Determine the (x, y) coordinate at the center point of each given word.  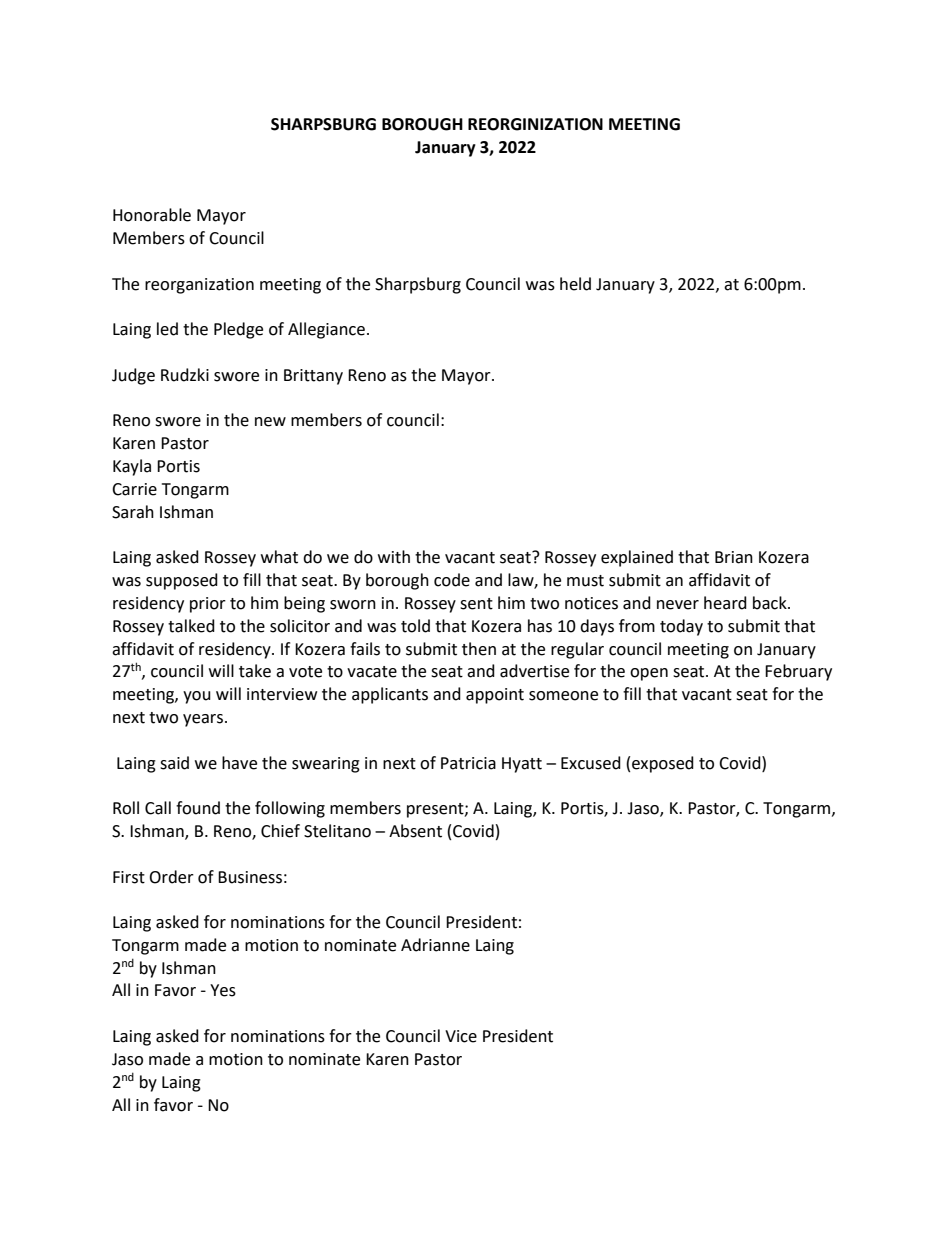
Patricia (468, 763)
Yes (223, 990)
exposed (663, 764)
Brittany (313, 377)
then (479, 649)
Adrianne (435, 945)
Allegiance (326, 330)
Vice (461, 1036)
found (198, 808)
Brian (734, 557)
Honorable (152, 215)
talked (191, 626)
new (270, 422)
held (575, 284)
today (681, 627)
